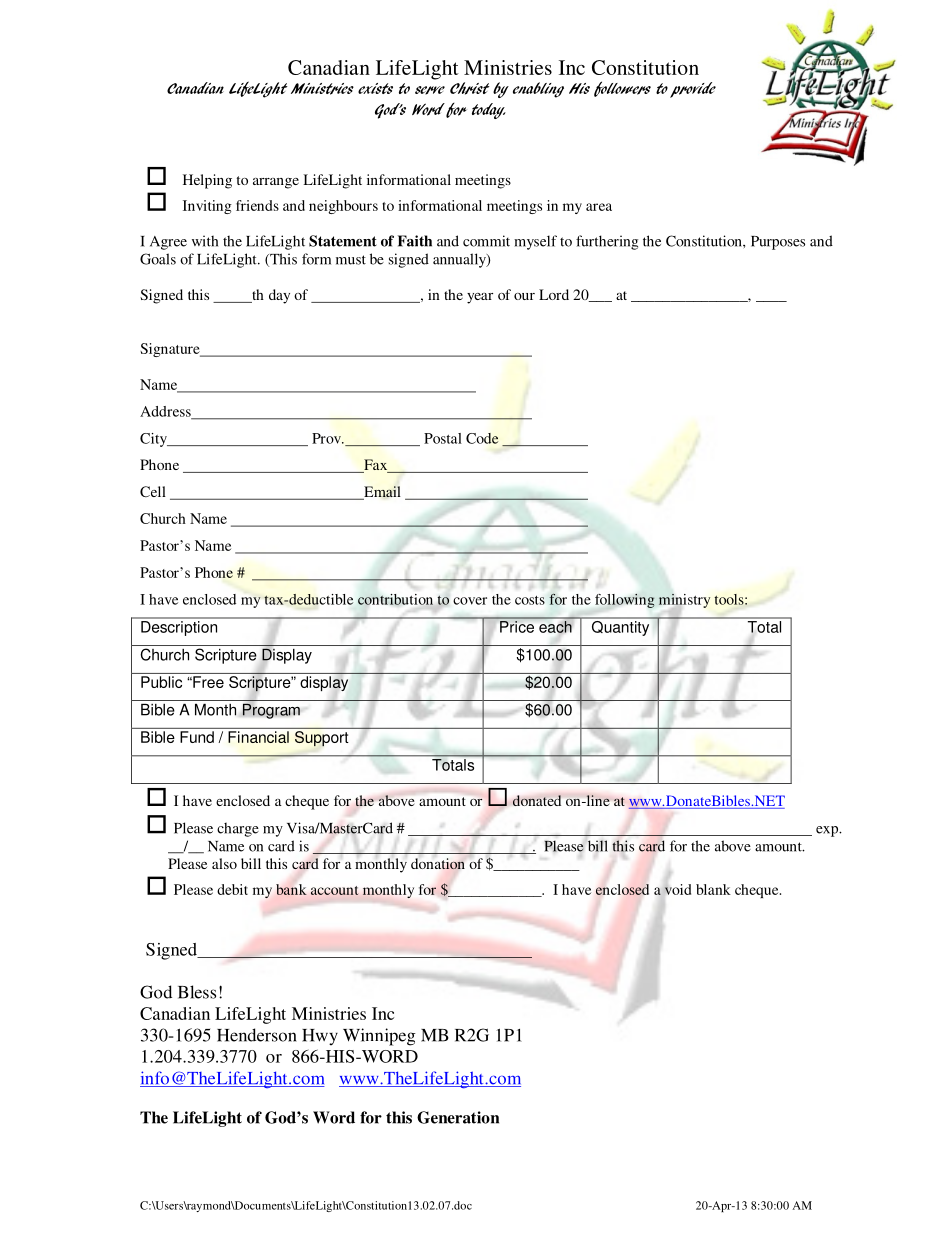  I want to click on ministry, so click(684, 601).
